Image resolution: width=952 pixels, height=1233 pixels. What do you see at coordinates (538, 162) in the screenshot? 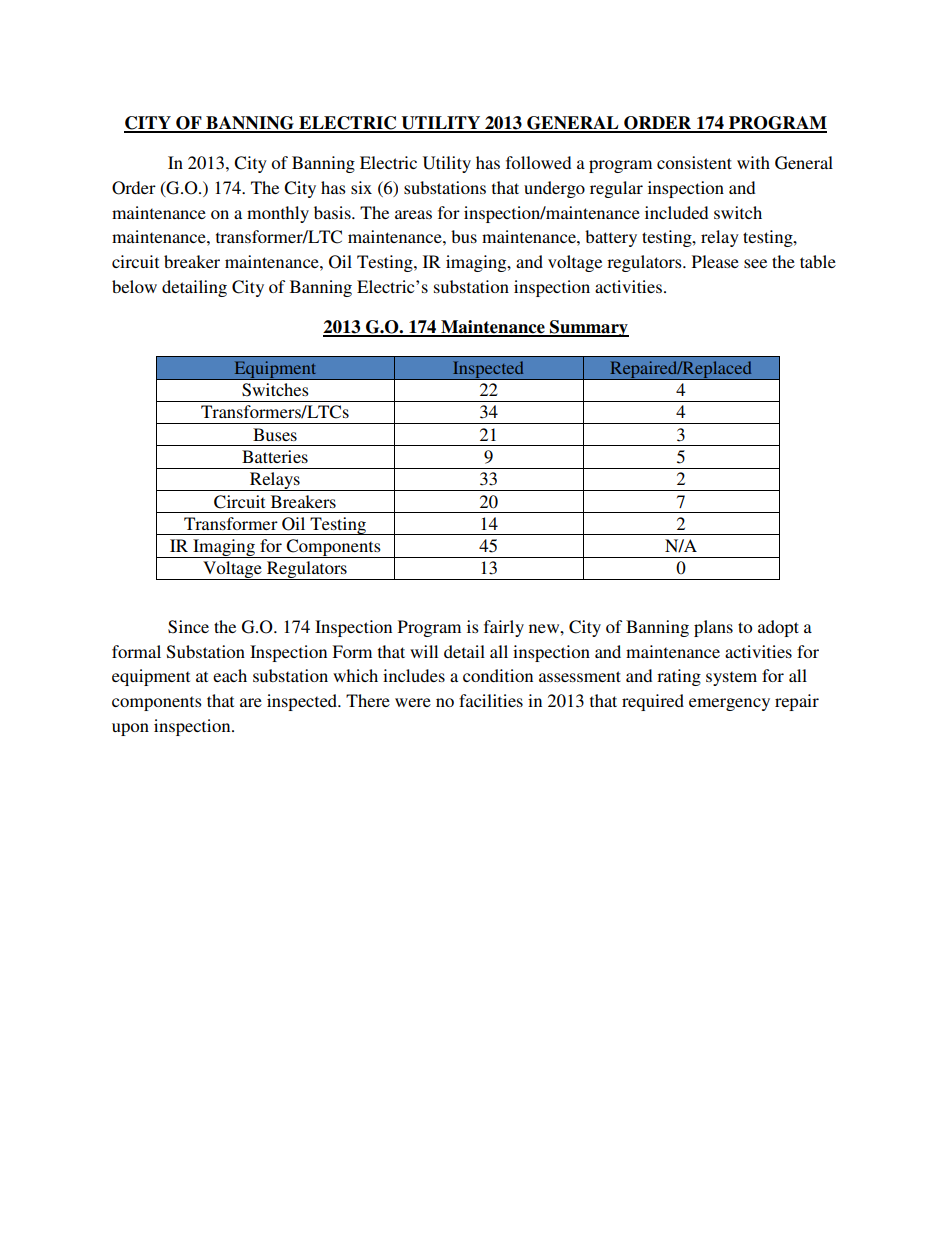
I see `followed` at bounding box center [538, 162].
